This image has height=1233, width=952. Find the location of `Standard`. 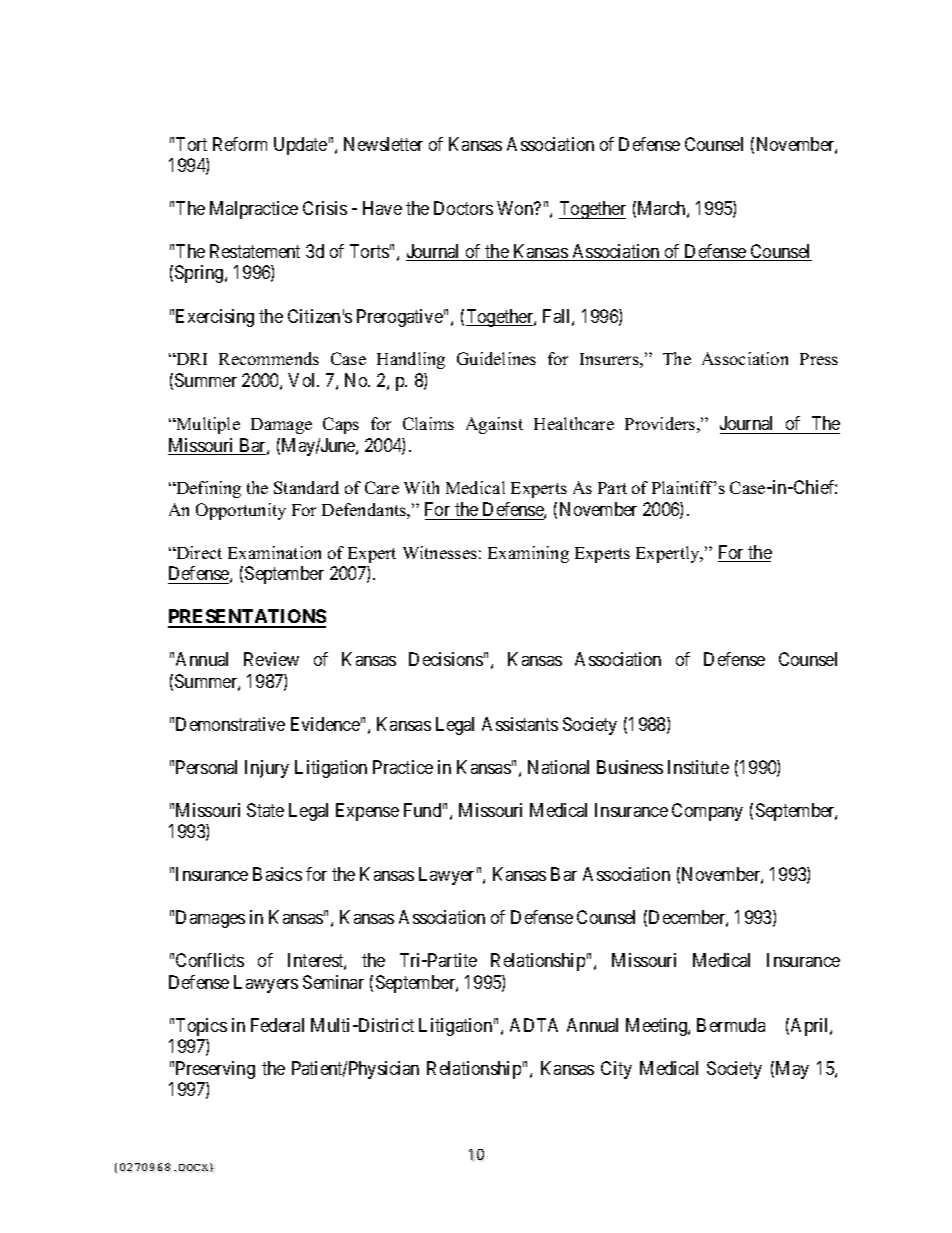

Standard is located at coordinates (306, 487).
